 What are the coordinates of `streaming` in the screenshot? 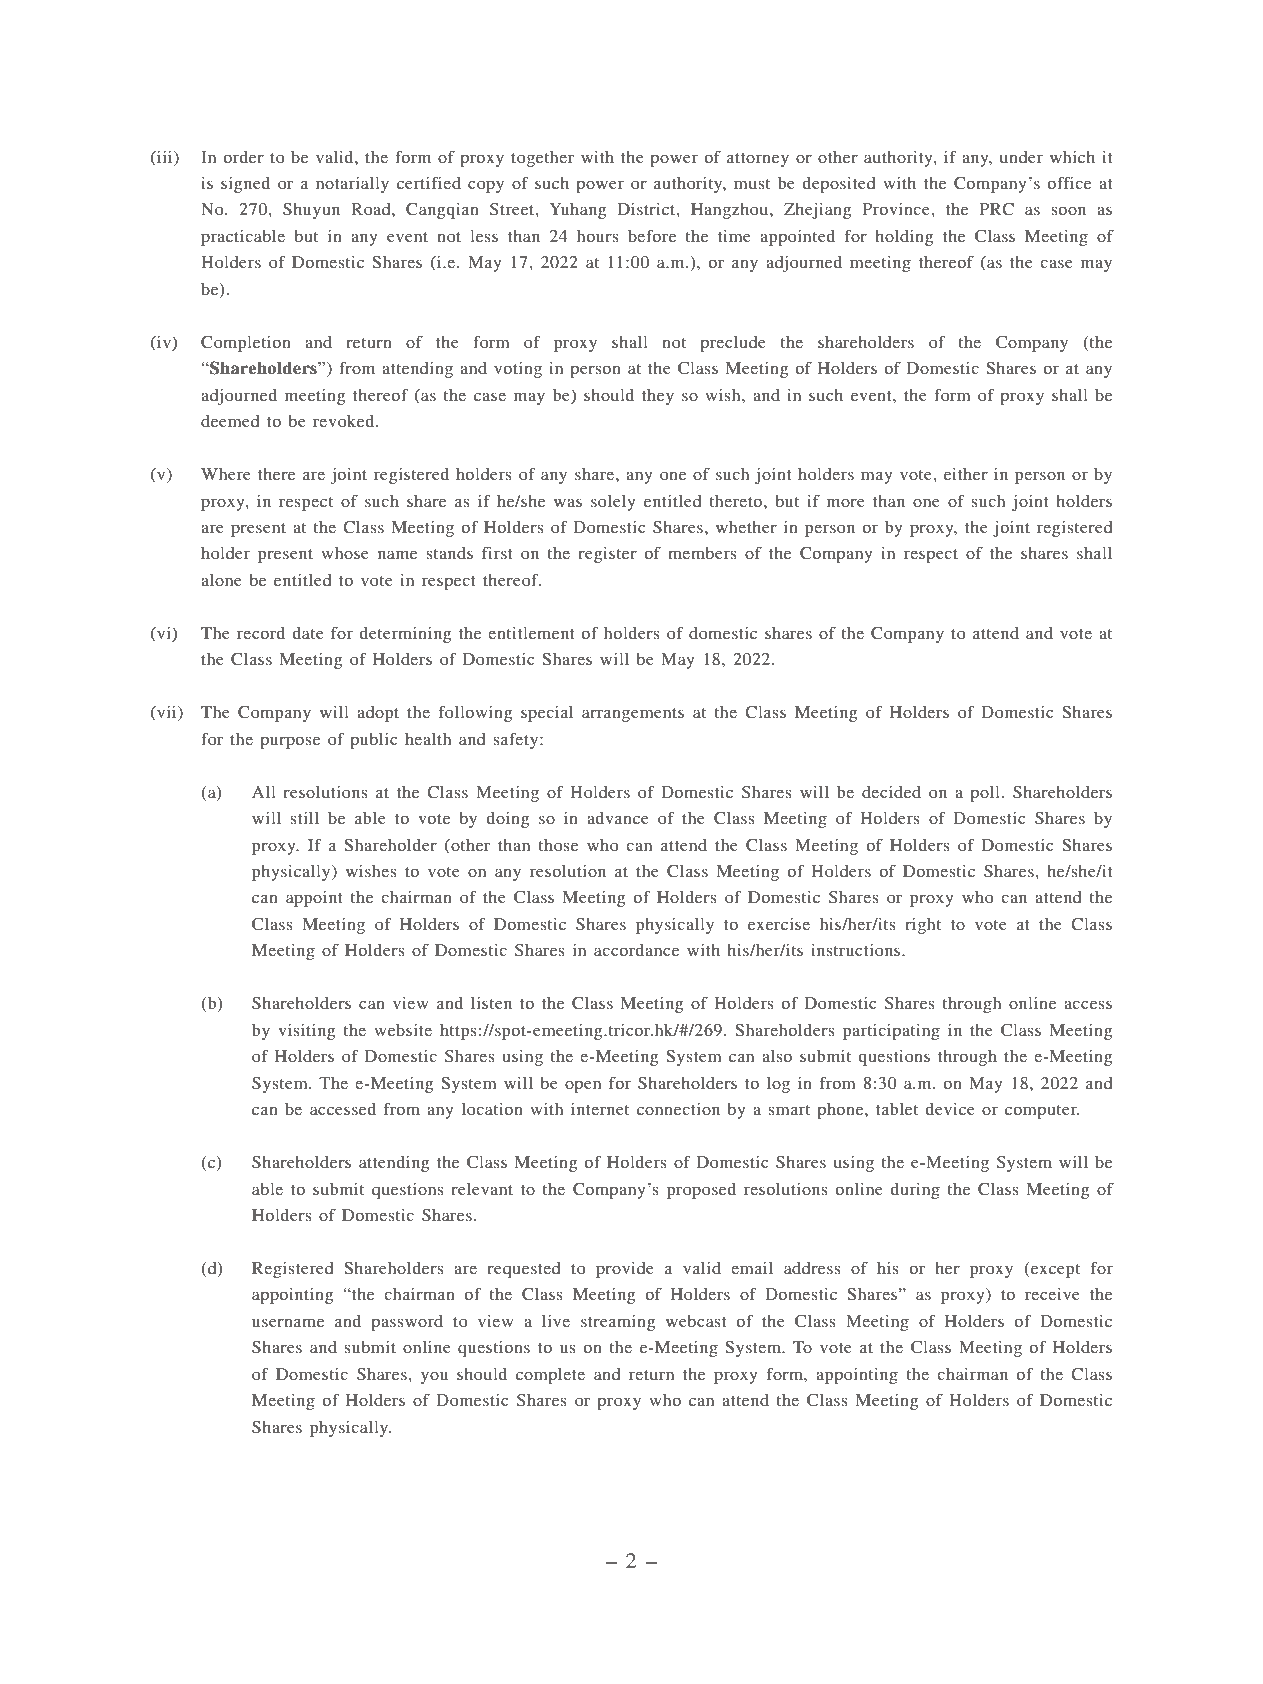 It's located at (618, 1323).
